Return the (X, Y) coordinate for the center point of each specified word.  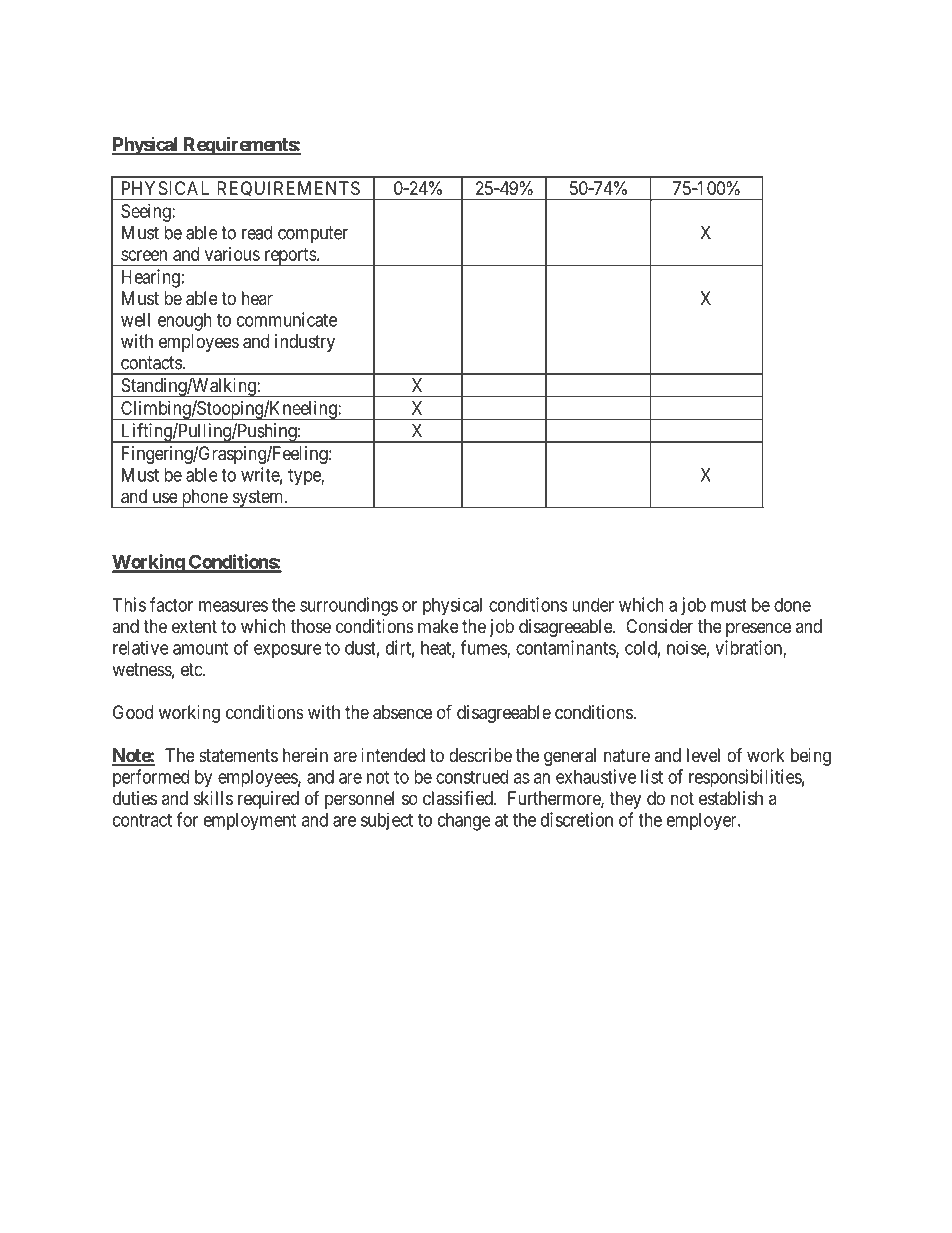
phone (204, 499)
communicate (287, 319)
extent (194, 626)
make (438, 626)
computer (313, 234)
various (232, 254)
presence (758, 629)
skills (213, 798)
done (792, 605)
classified (459, 797)
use (165, 497)
